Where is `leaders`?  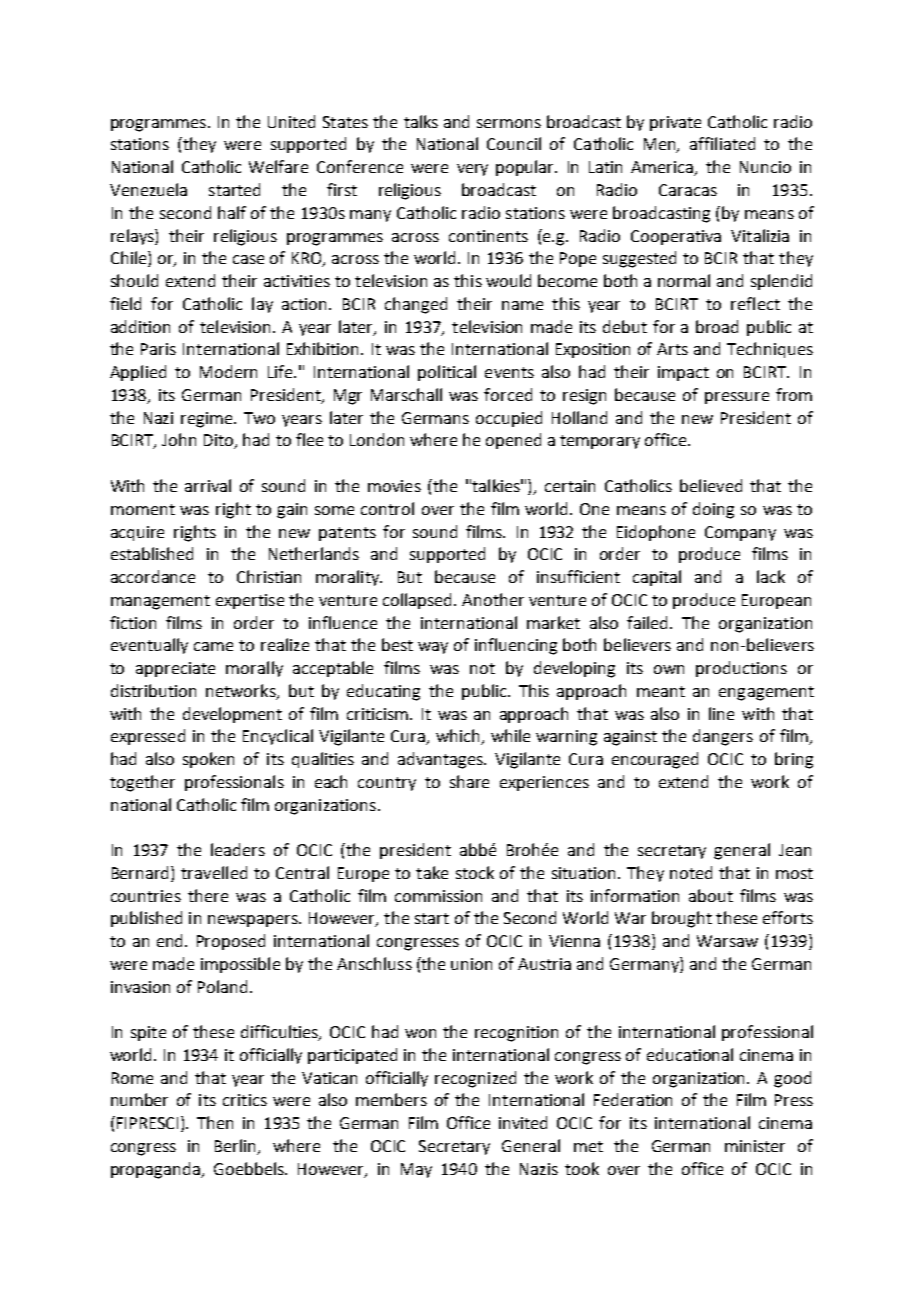
leaders is located at coordinates (238, 849).
